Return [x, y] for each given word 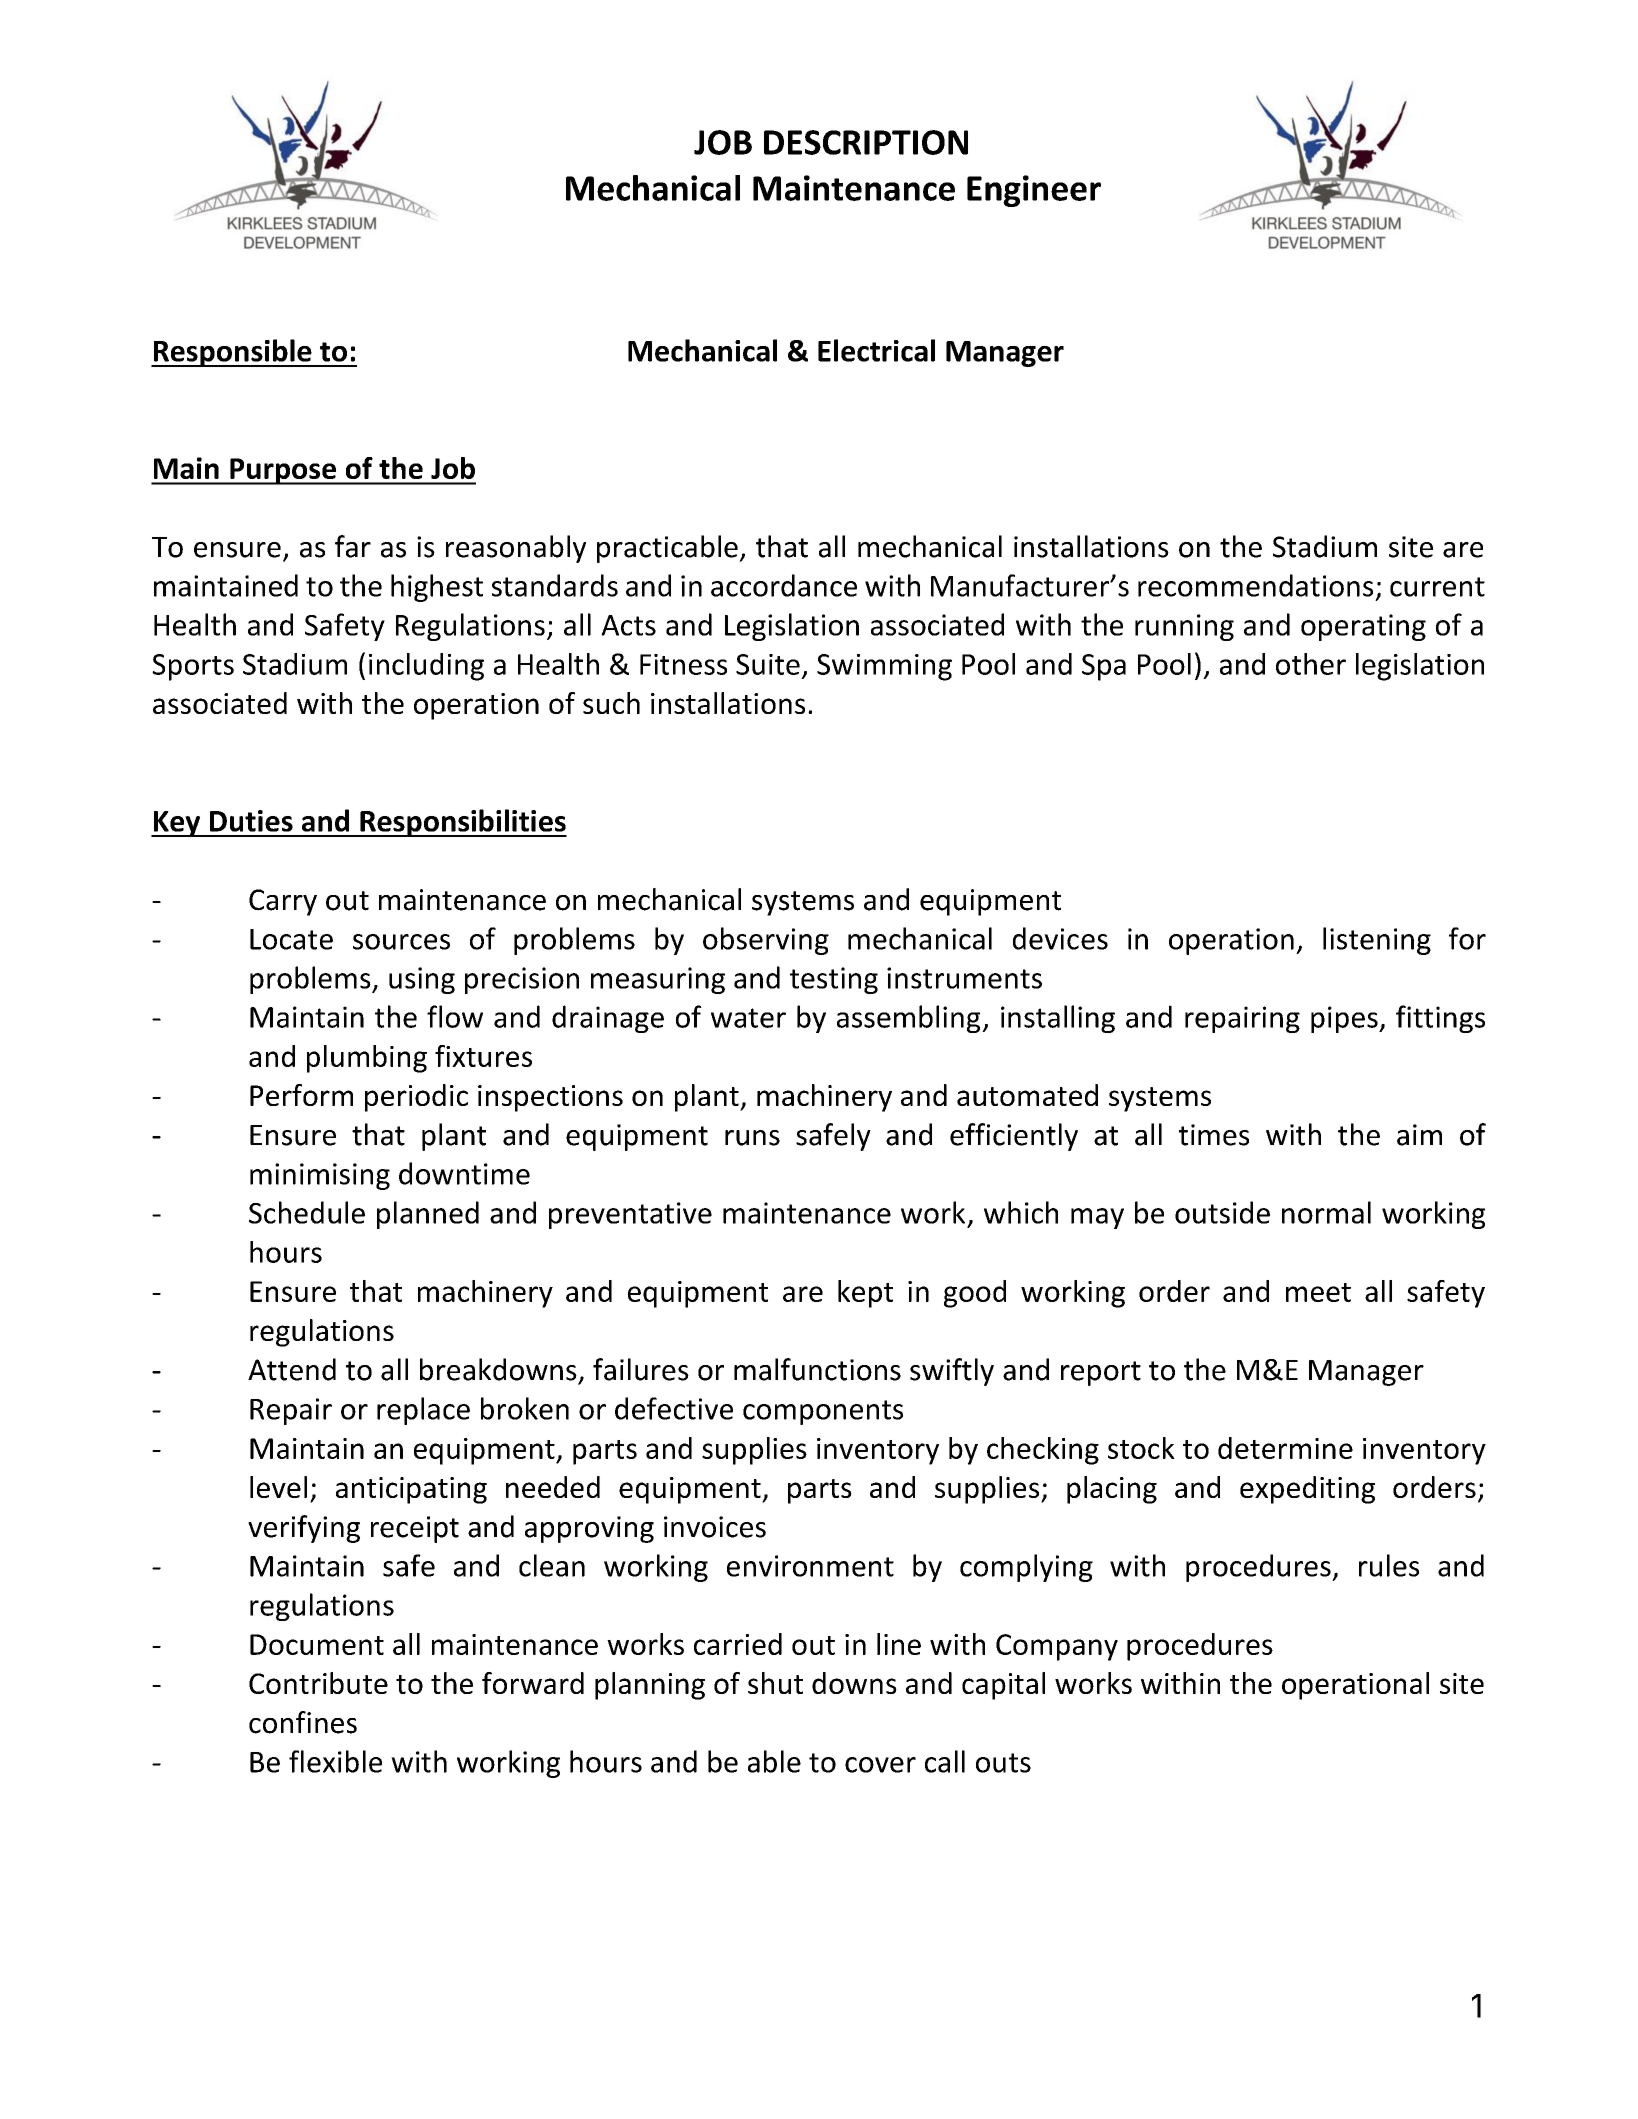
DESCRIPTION [866, 142]
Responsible [232, 353]
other [1311, 664]
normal [1326, 1212]
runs [752, 1138]
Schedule [307, 1212]
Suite [768, 664]
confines [303, 1722]
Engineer [1034, 191]
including [426, 667]
